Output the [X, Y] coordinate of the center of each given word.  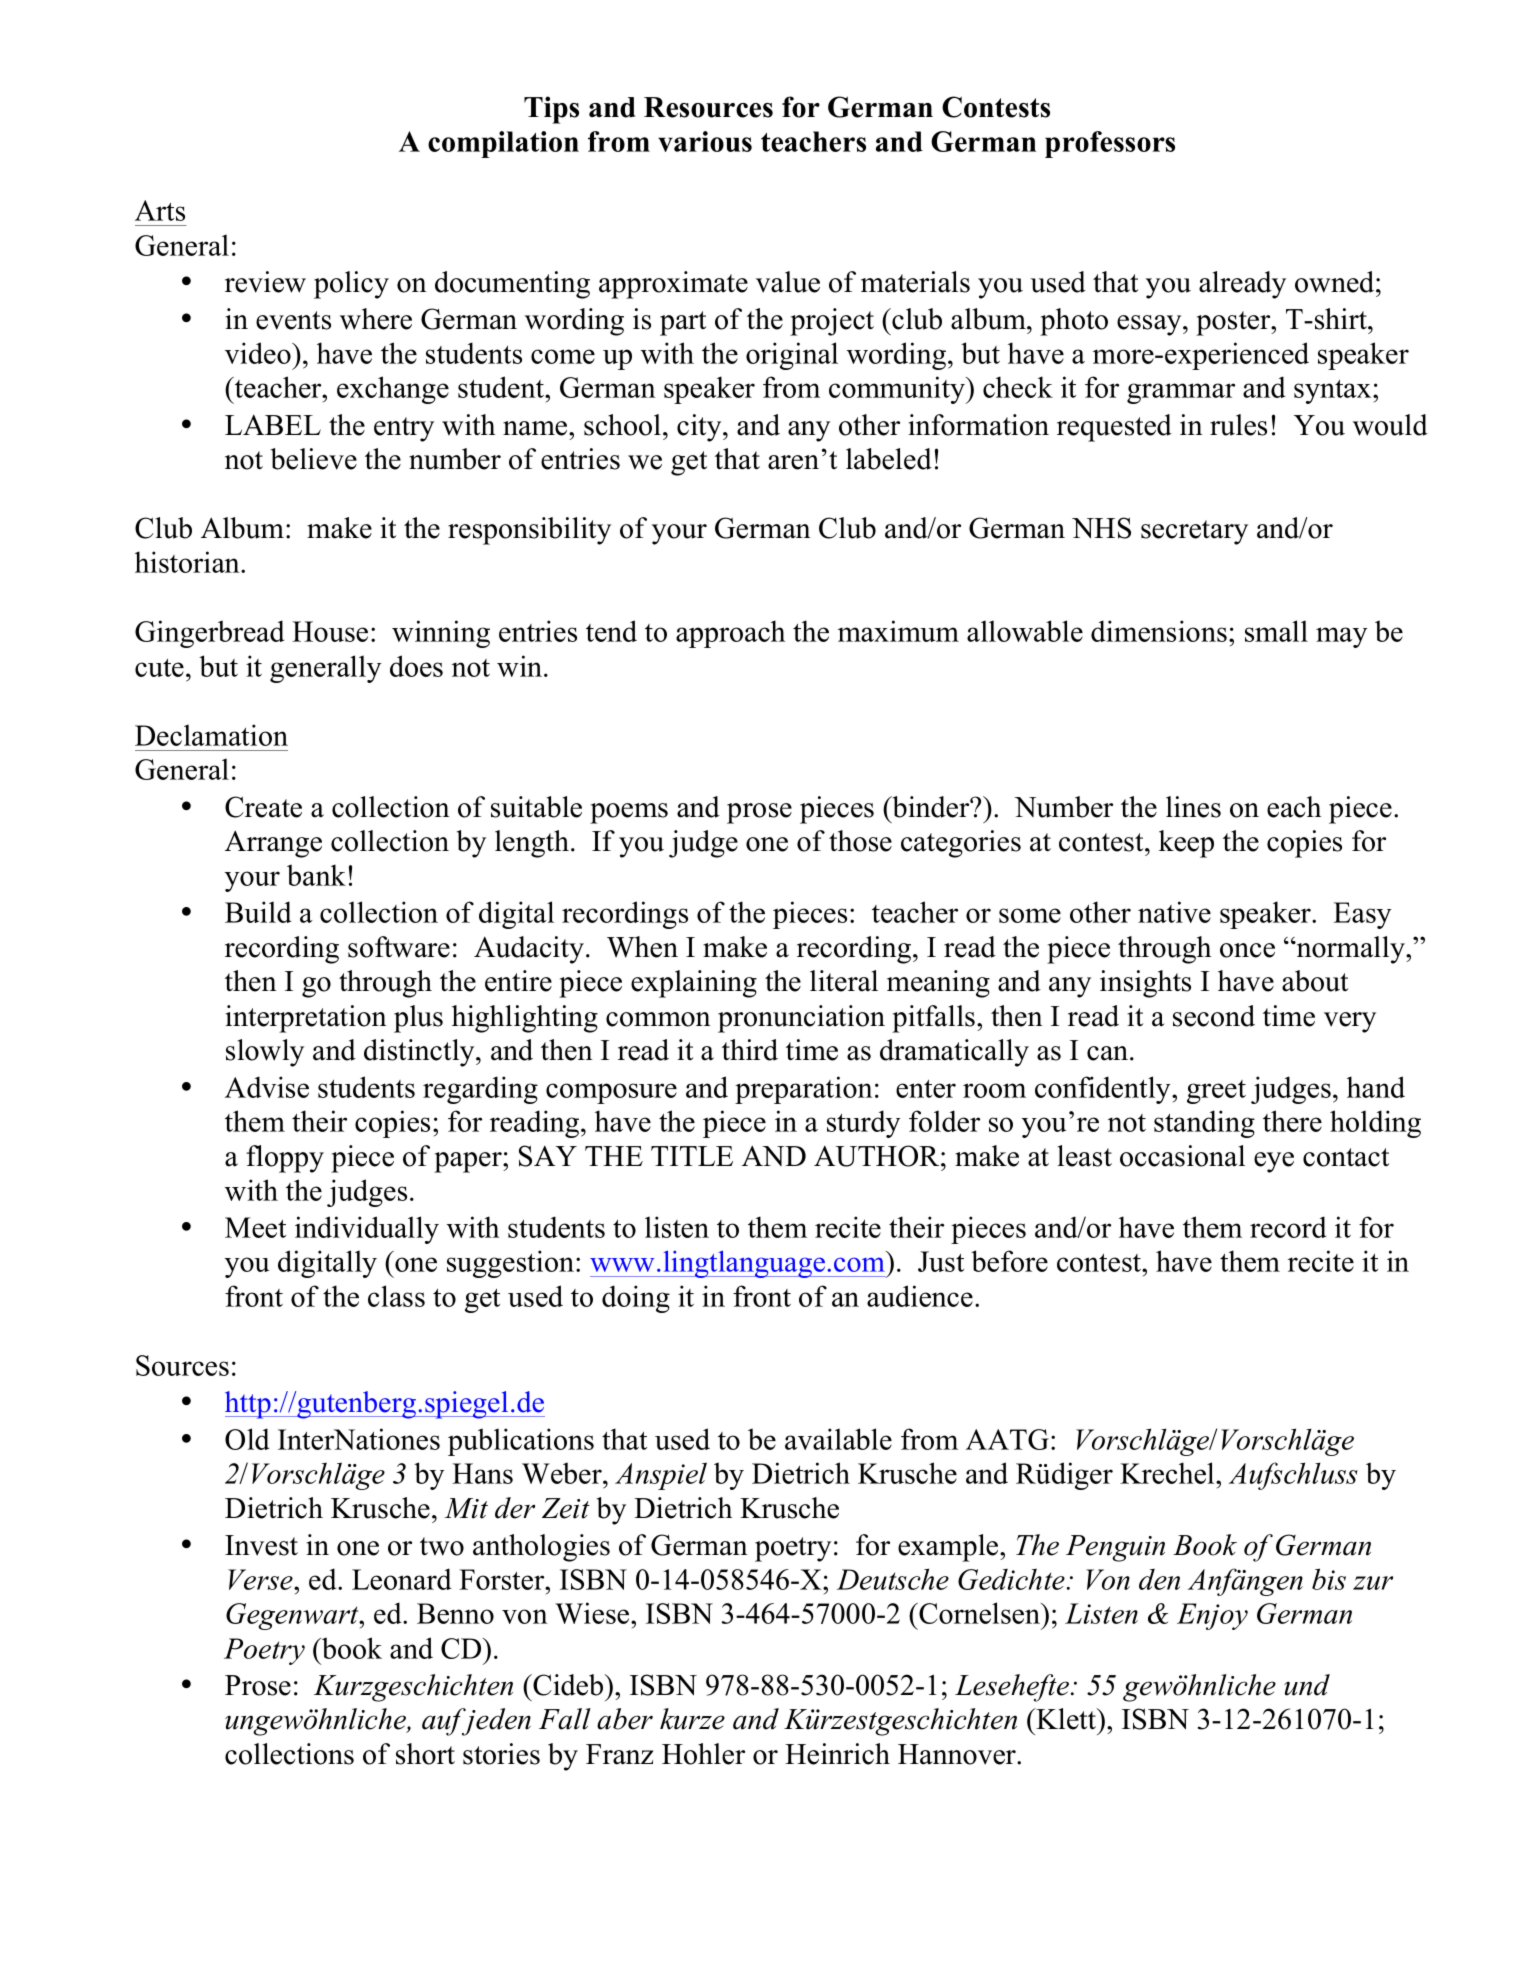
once [1247, 950]
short [425, 1754]
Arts [160, 210]
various [705, 141]
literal [844, 981]
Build [258, 912]
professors [1110, 144]
